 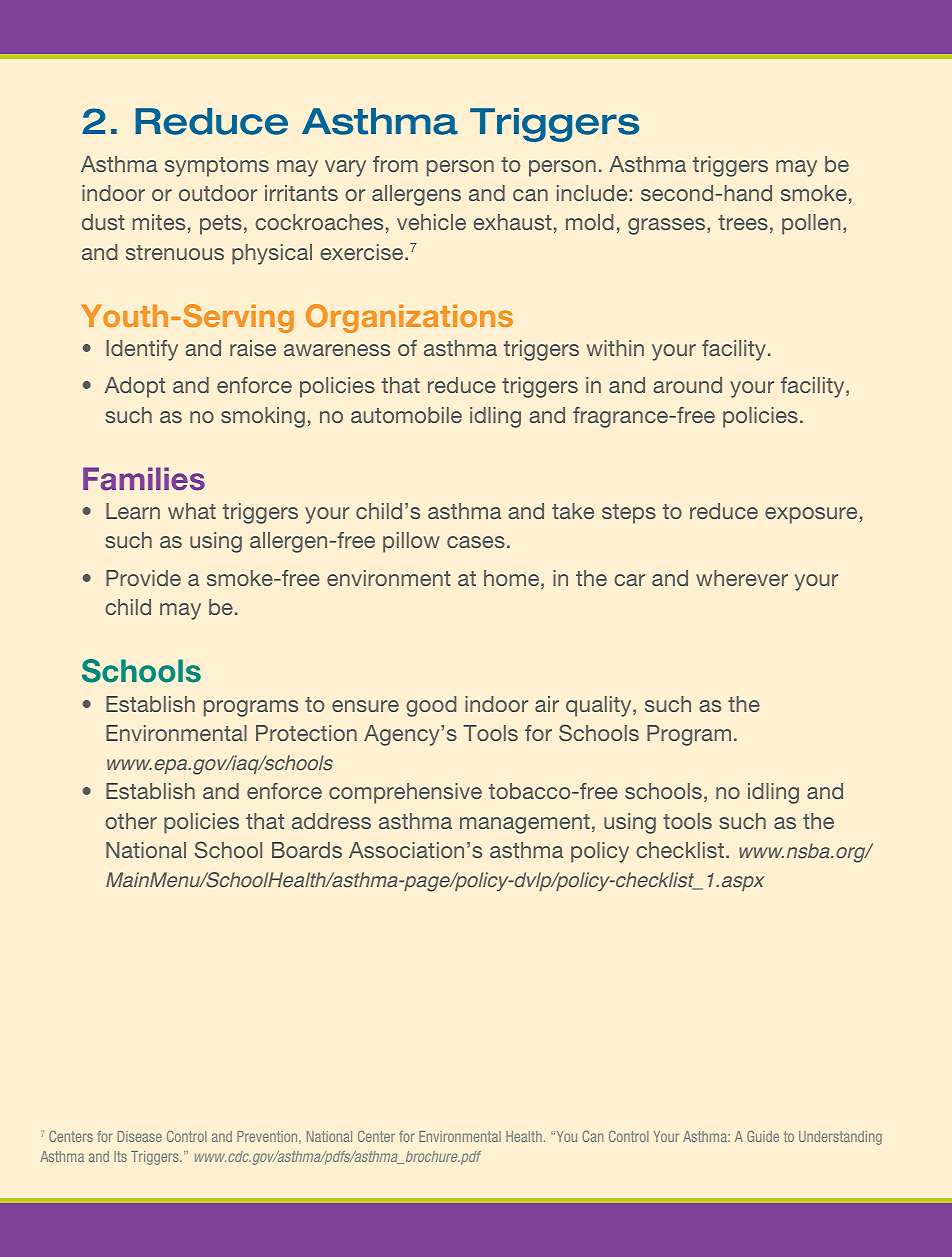 What do you see at coordinates (263, 417) in the screenshot?
I see `smoking` at bounding box center [263, 417].
